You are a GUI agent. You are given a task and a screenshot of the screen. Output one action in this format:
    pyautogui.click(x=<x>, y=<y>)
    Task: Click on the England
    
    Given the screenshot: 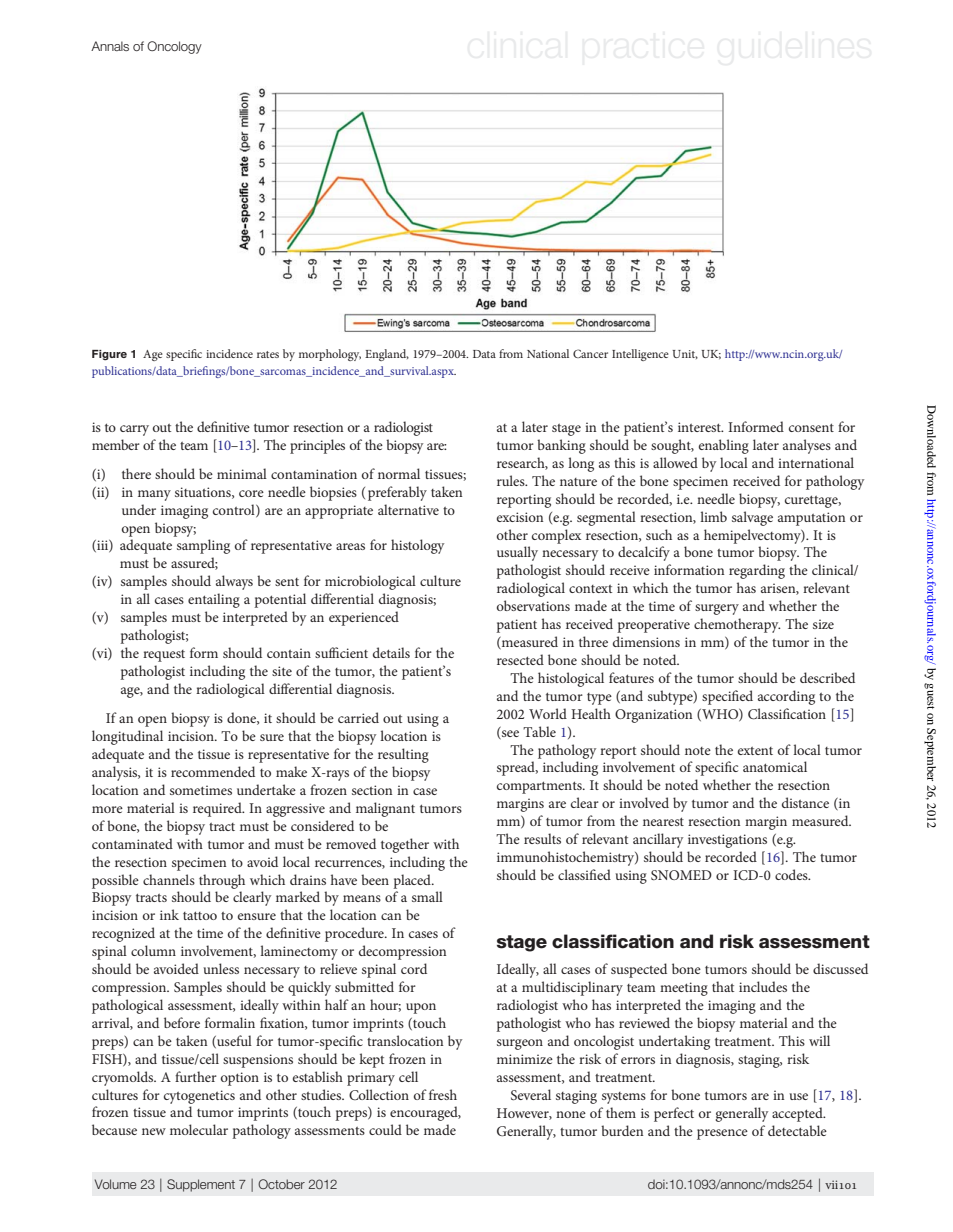 What is the action you would take?
    pyautogui.click(x=387, y=355)
